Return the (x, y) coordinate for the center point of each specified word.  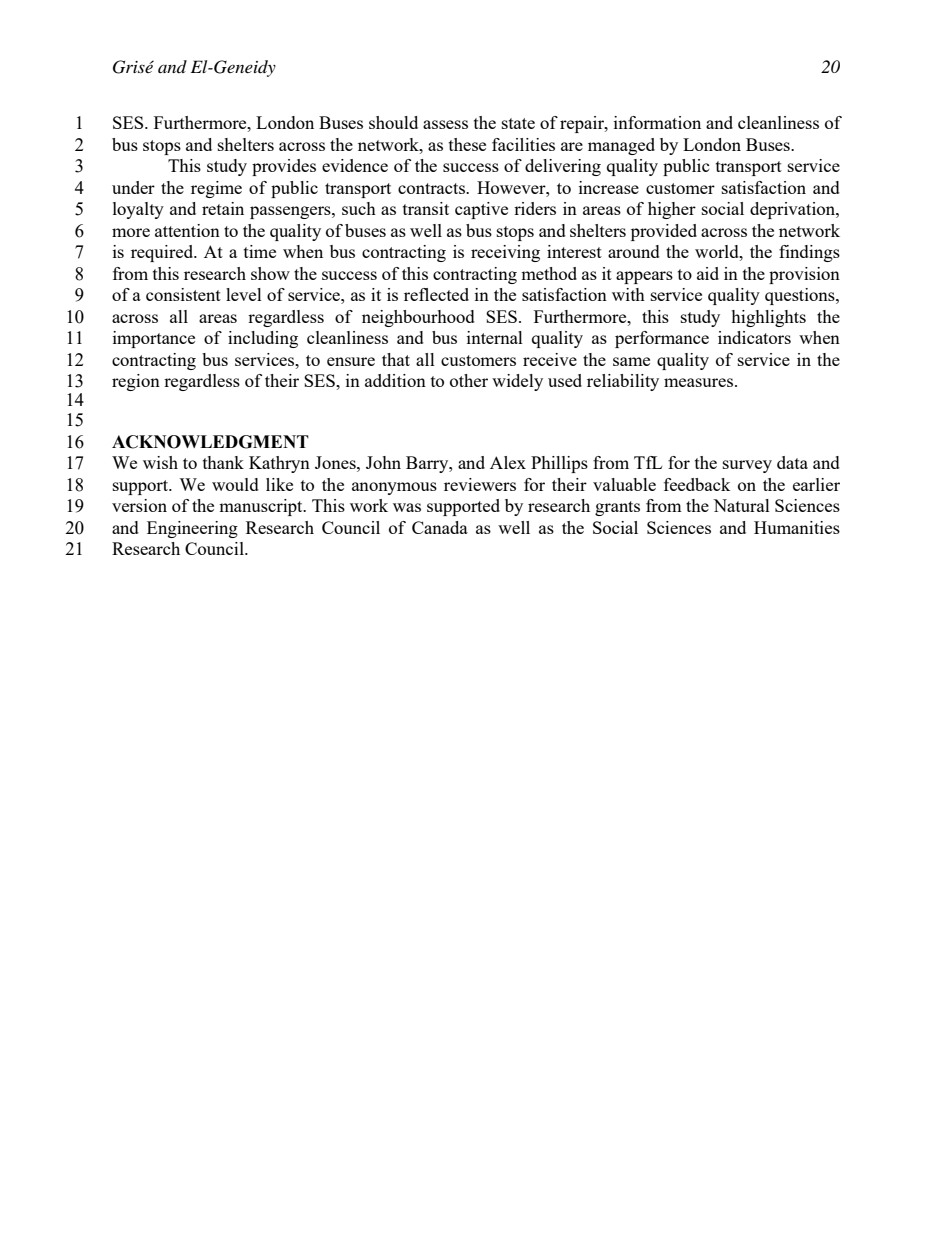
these (467, 144)
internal (495, 337)
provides (284, 167)
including (263, 339)
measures (698, 382)
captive (481, 210)
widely (517, 382)
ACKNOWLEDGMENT (210, 442)
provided (664, 232)
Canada (440, 527)
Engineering (192, 529)
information (657, 122)
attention (187, 230)
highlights (768, 318)
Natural (741, 505)
